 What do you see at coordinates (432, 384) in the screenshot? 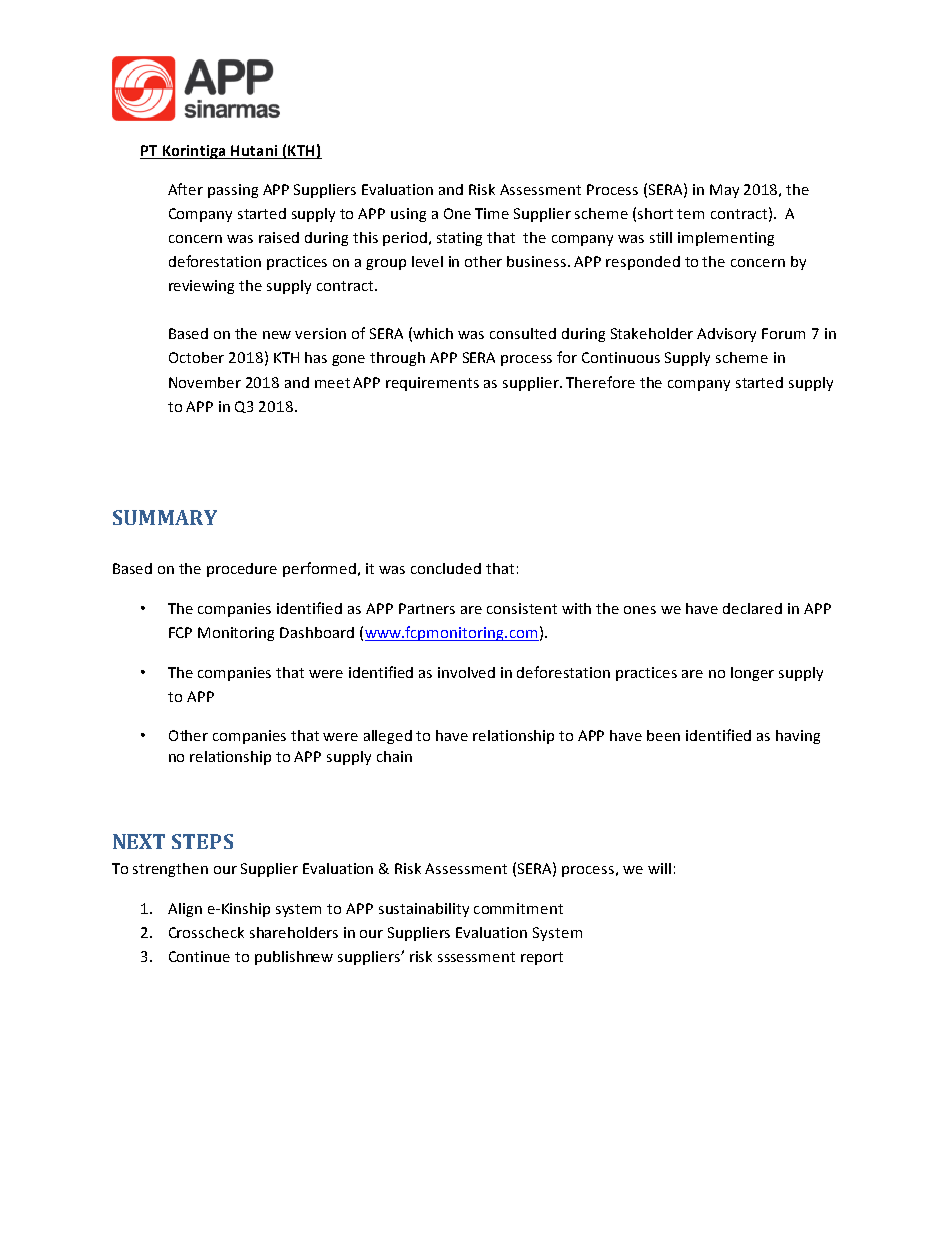
I see `requirements` at bounding box center [432, 384].
